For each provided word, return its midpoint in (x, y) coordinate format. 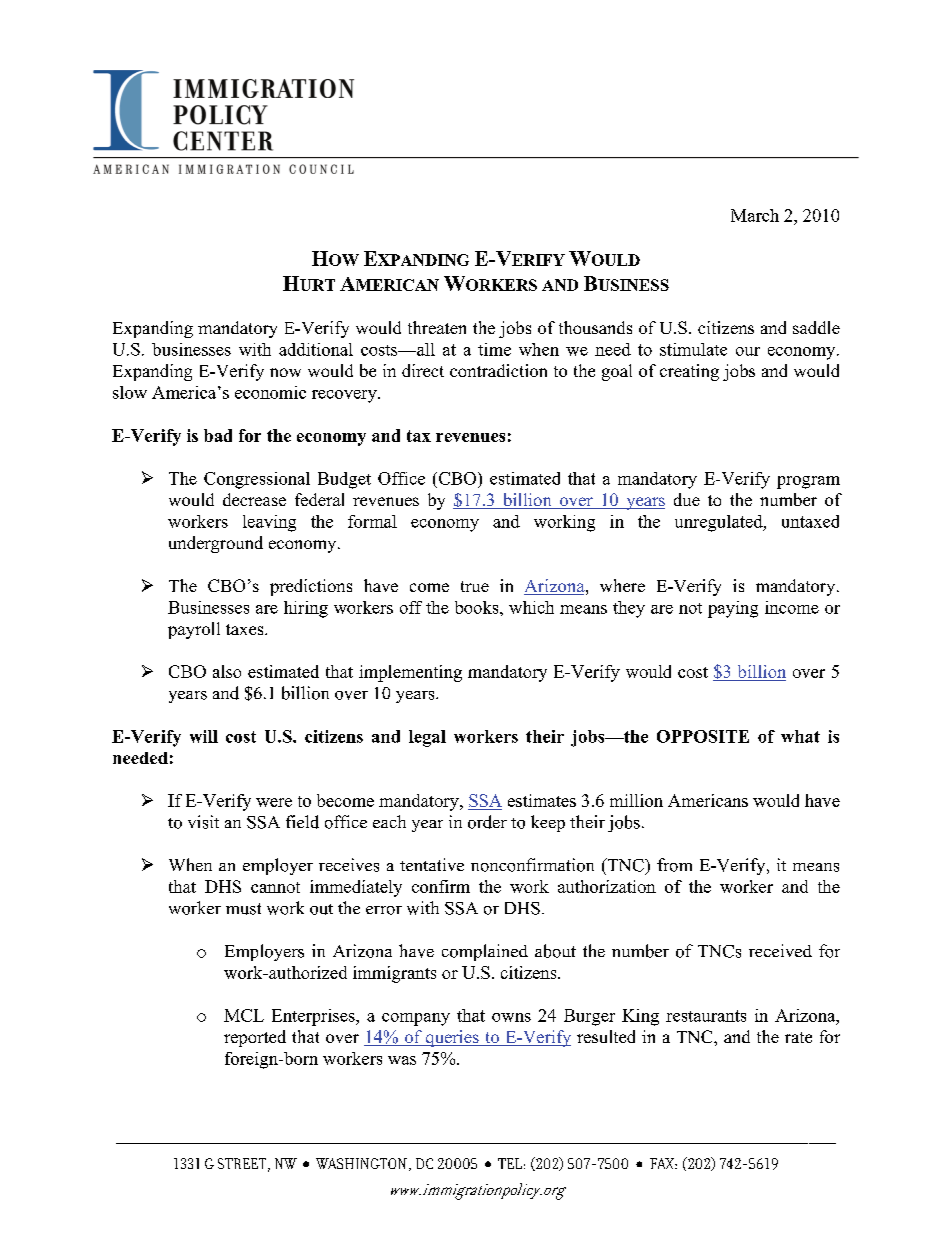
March (755, 215)
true (475, 586)
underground (216, 544)
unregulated (720, 523)
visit (203, 822)
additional (316, 349)
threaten (437, 327)
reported (255, 1038)
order (487, 822)
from (674, 865)
